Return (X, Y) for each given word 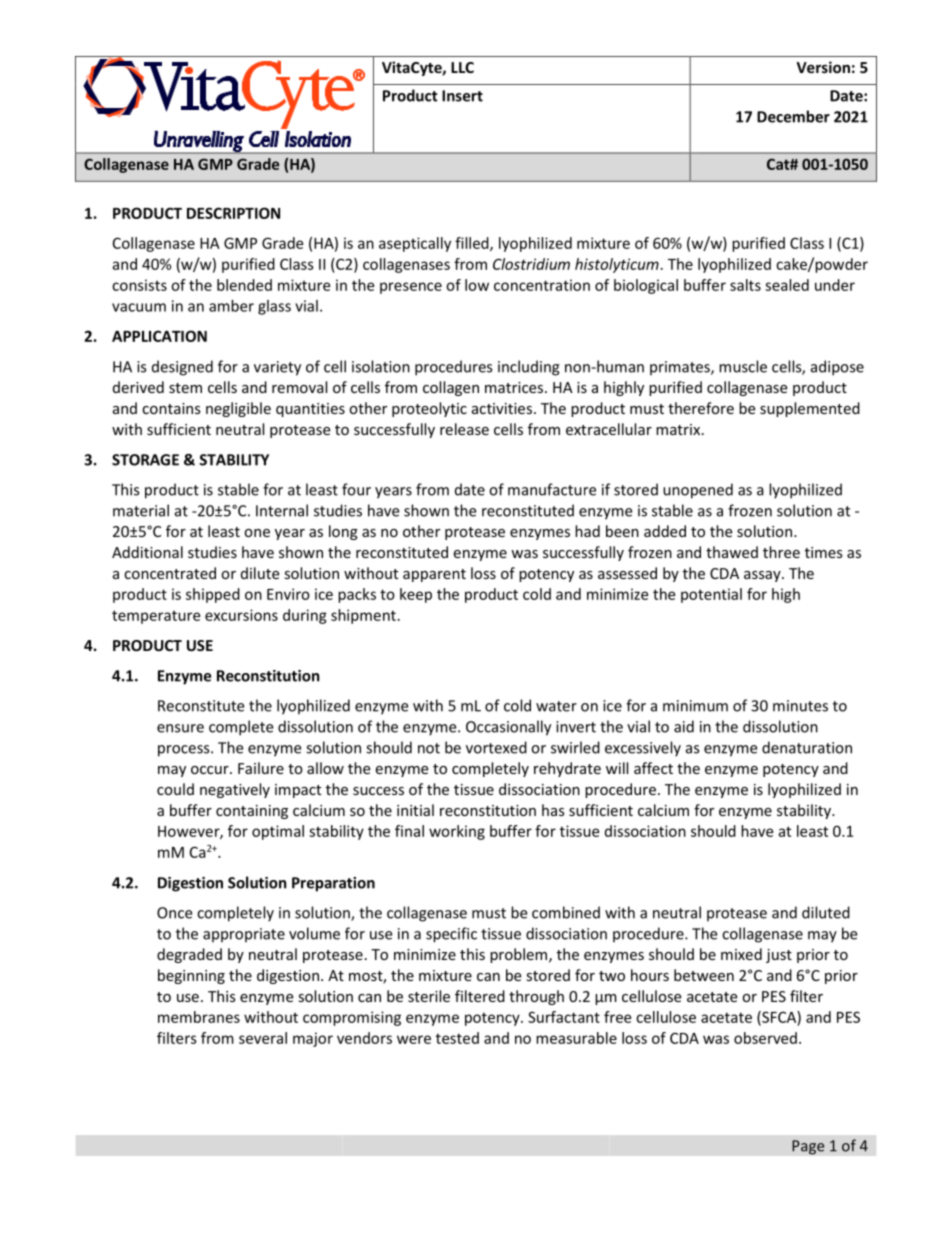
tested (457, 1038)
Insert (462, 96)
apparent (434, 575)
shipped (213, 595)
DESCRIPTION (233, 213)
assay (763, 576)
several (263, 1038)
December (793, 116)
